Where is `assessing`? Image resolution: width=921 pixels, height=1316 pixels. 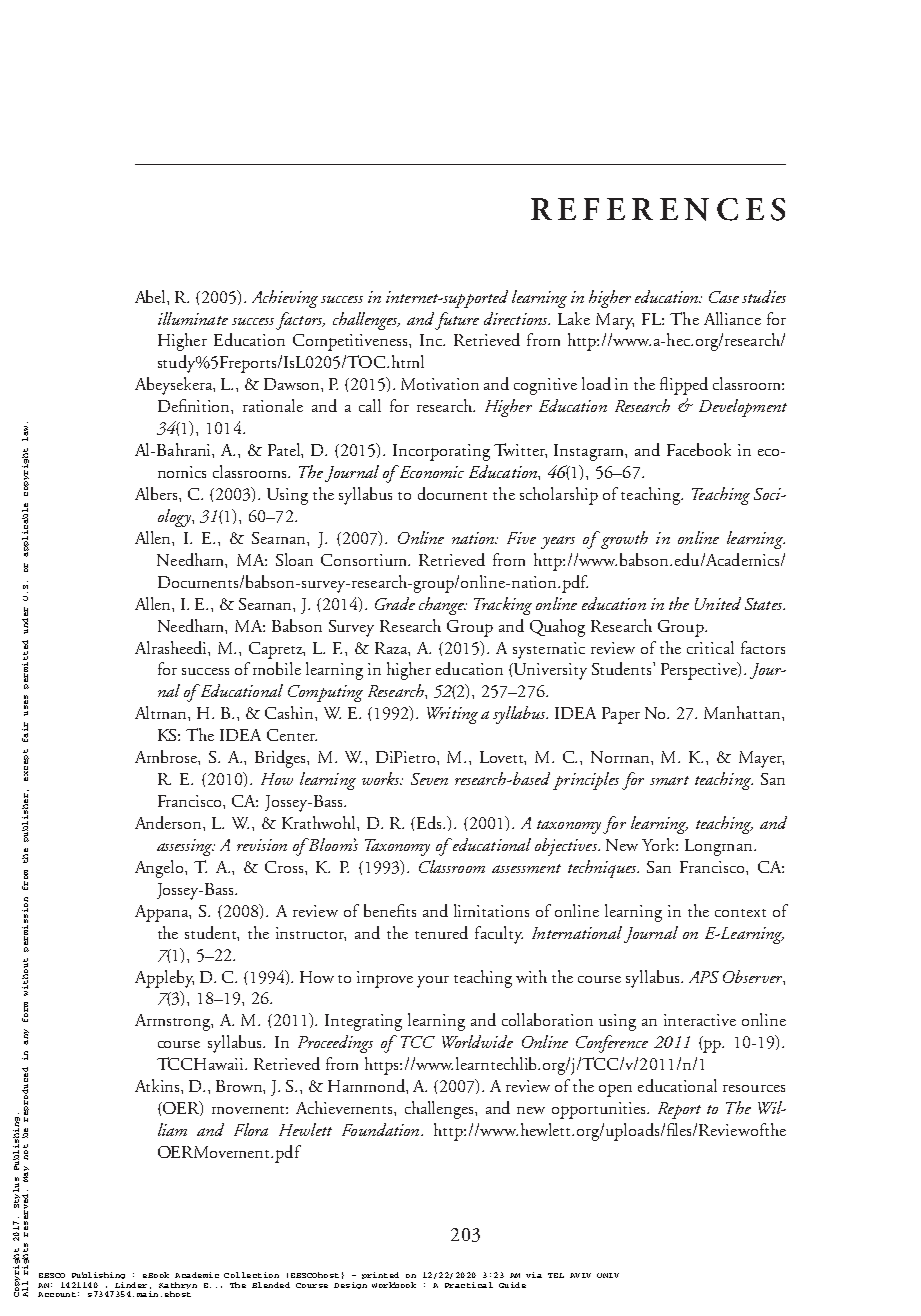
assessing is located at coordinates (186, 847).
